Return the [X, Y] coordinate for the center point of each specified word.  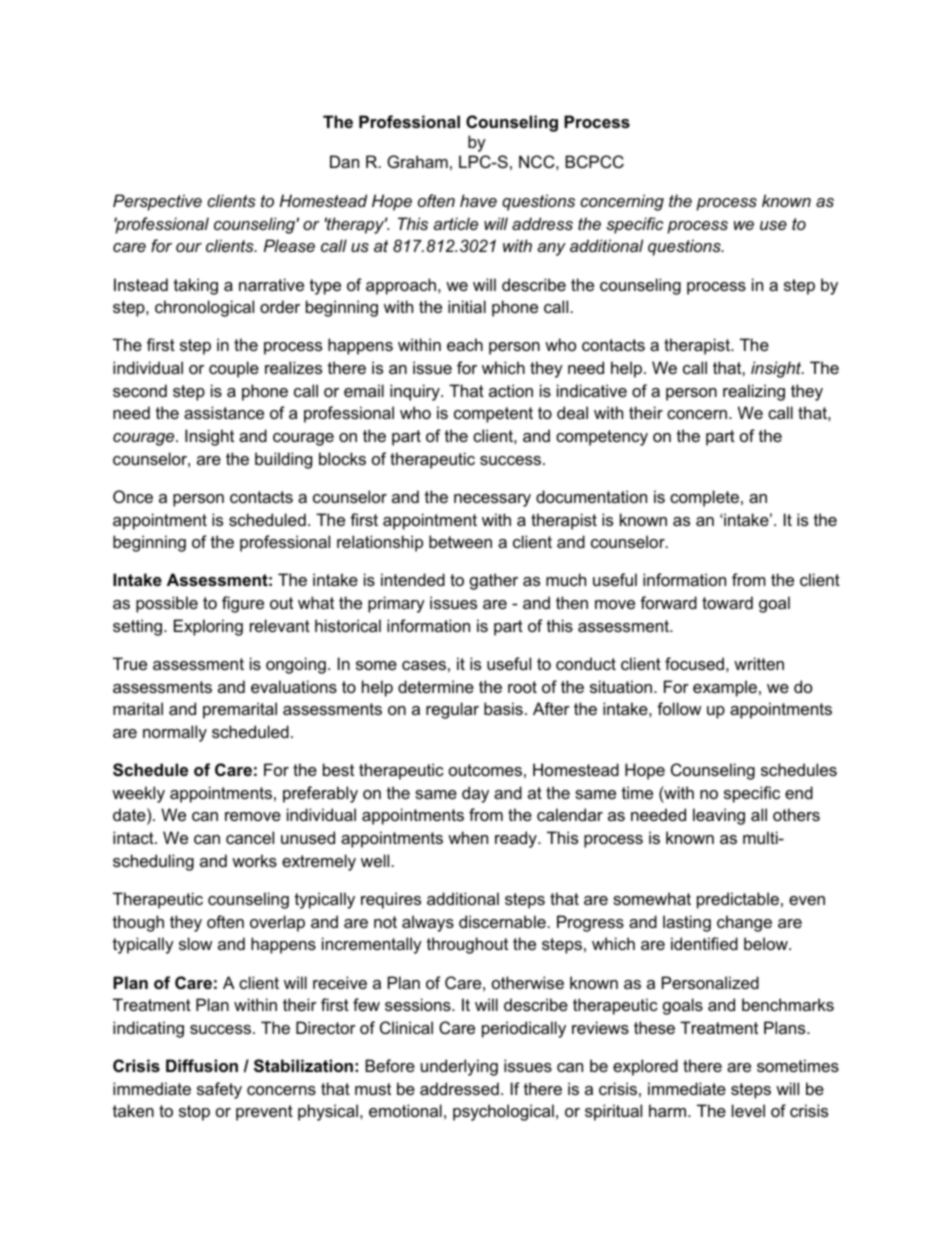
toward [727, 602]
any [551, 249]
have [478, 200]
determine [436, 686]
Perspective [157, 202]
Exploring [208, 627]
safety [219, 1090]
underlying [459, 1067]
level [748, 1110]
